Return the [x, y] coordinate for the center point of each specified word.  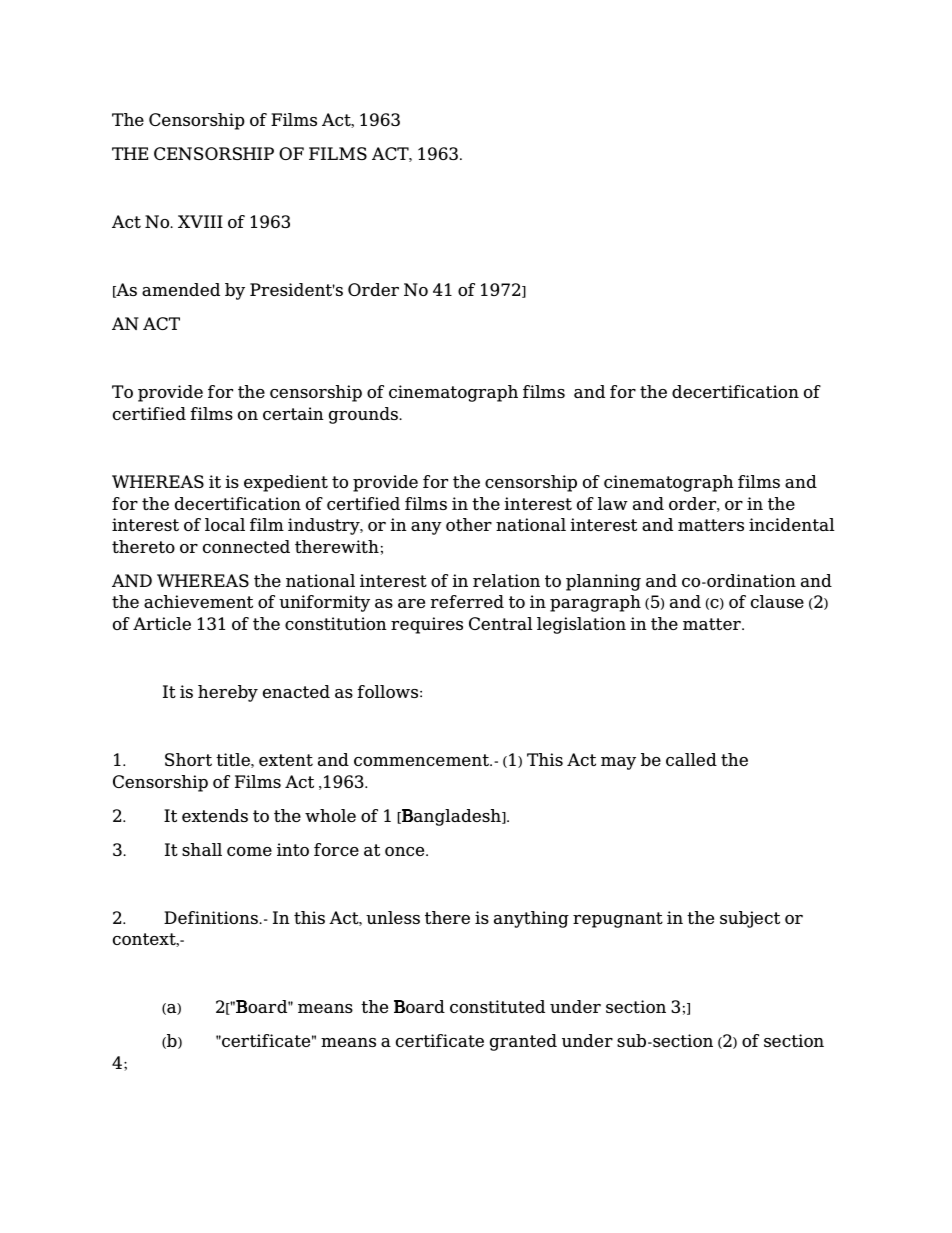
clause [777, 601]
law [613, 503]
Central [501, 623]
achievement [198, 601]
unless [393, 917]
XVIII [200, 221]
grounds [365, 415]
